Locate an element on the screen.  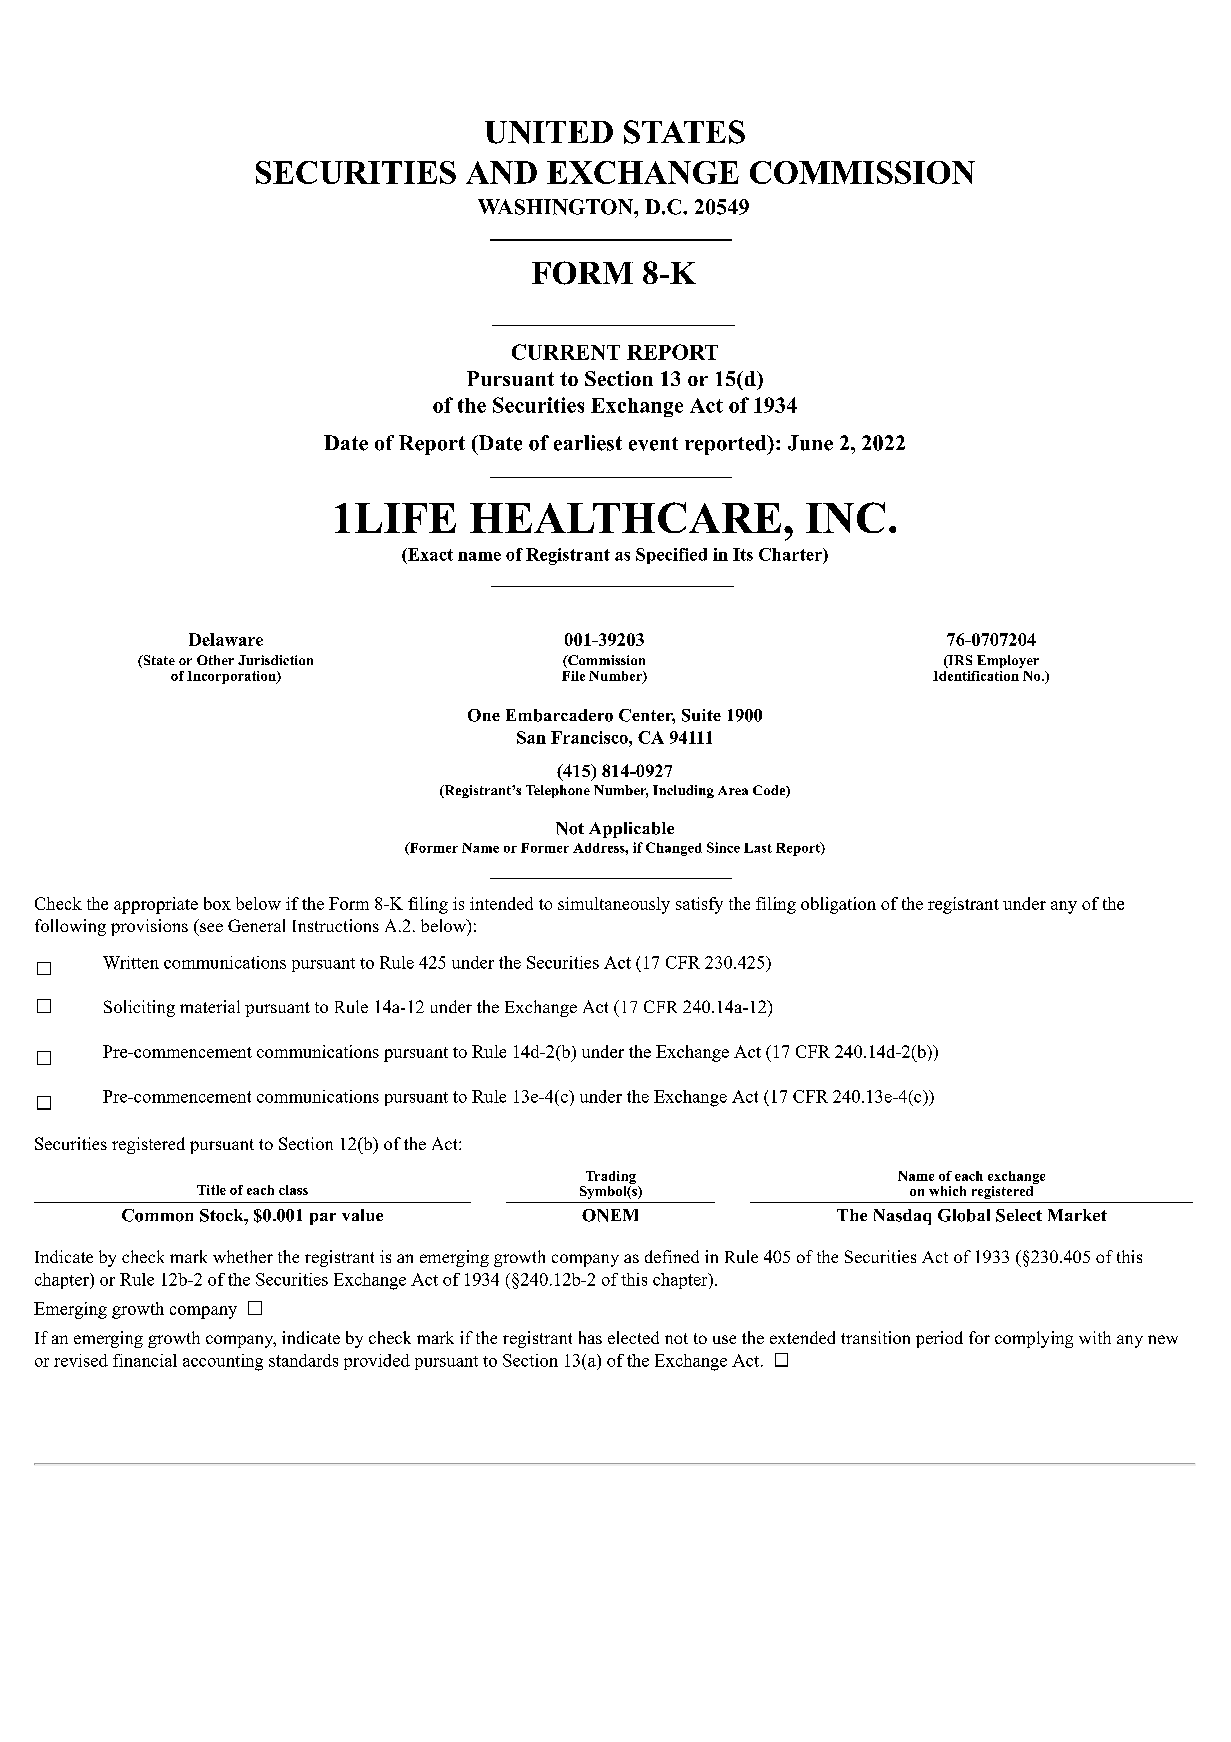
accounting is located at coordinates (223, 1362).
